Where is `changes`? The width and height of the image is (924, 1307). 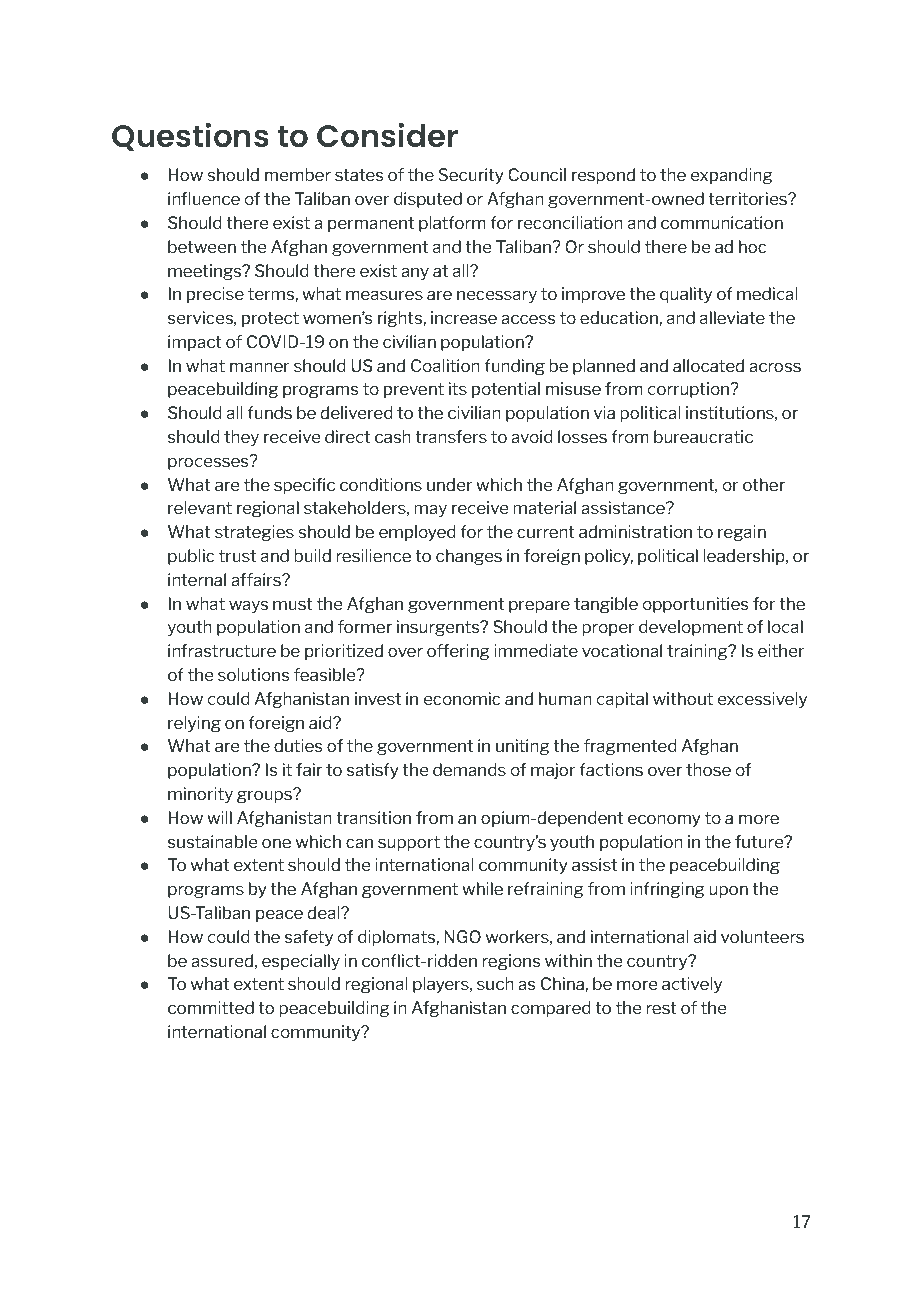
changes is located at coordinates (469, 557).
